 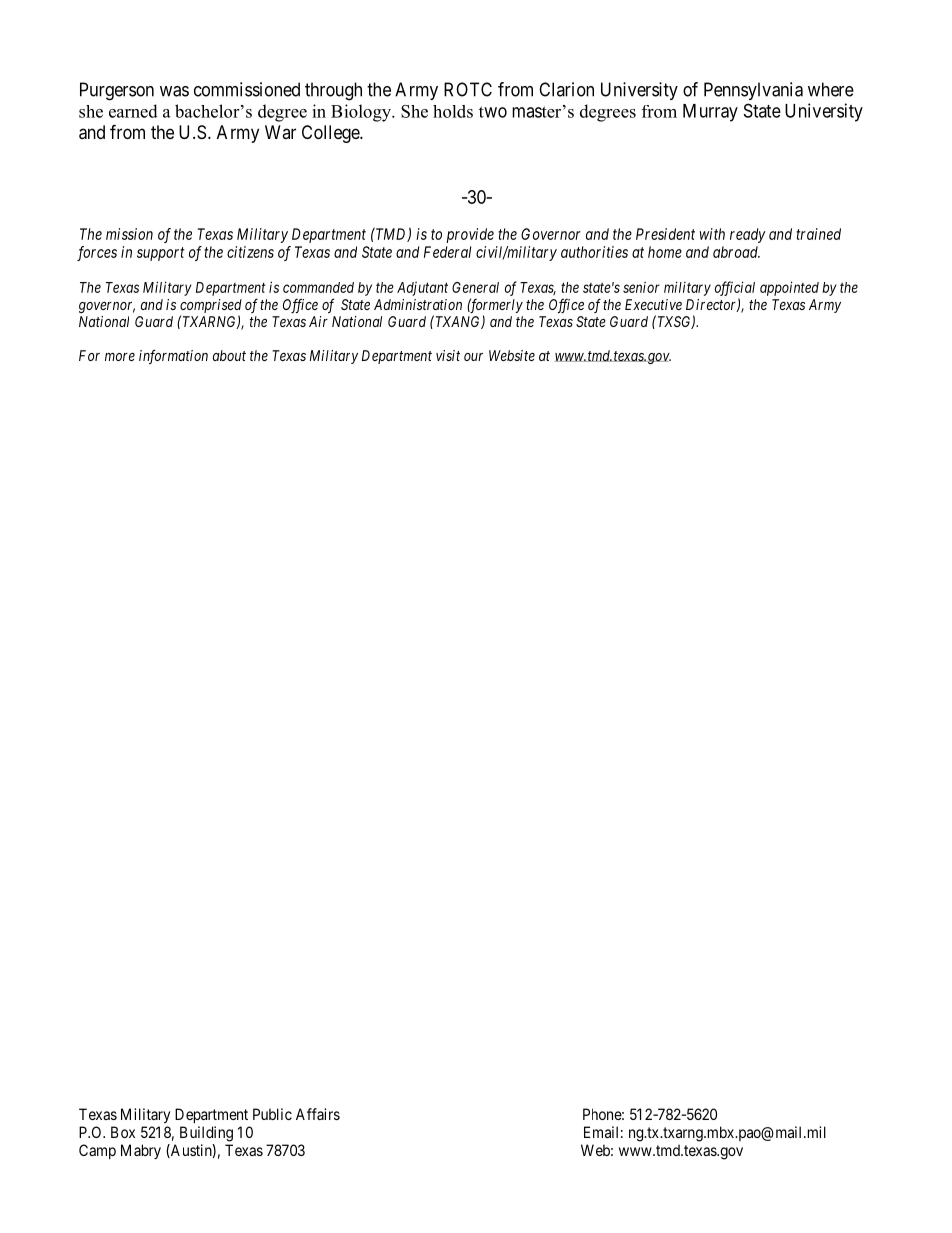 What do you see at coordinates (453, 111) in the screenshot?
I see `holds` at bounding box center [453, 111].
